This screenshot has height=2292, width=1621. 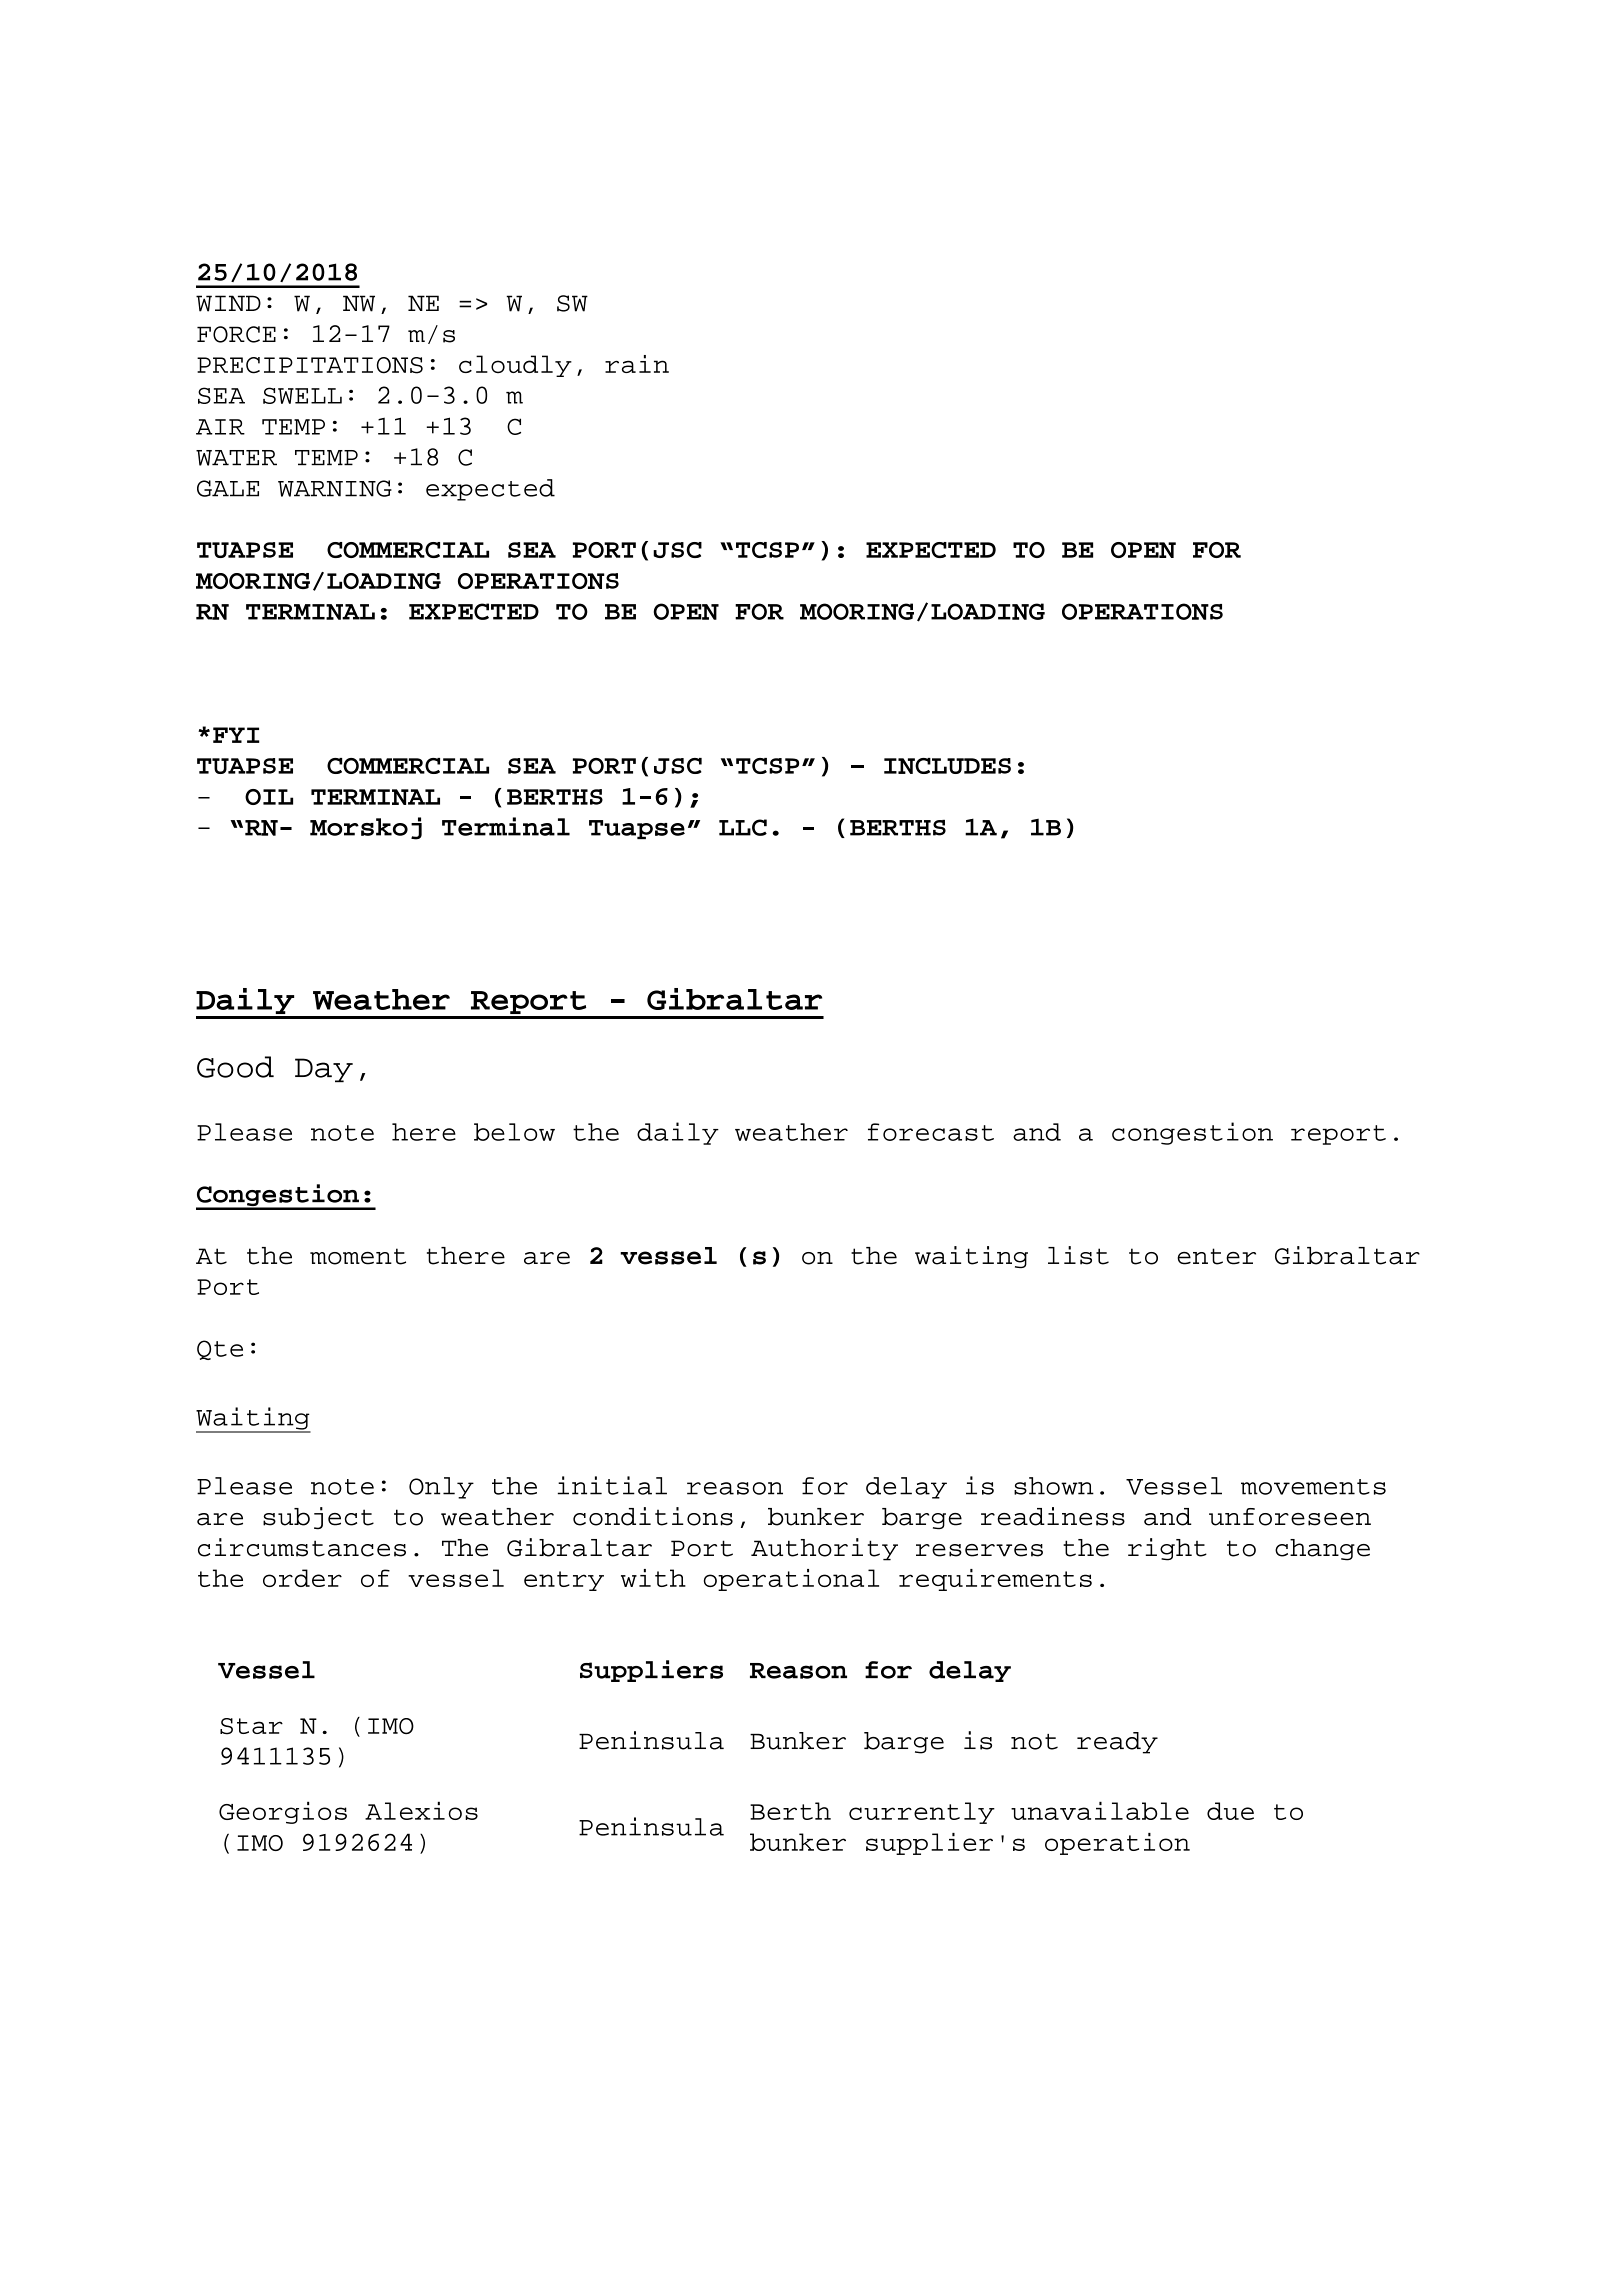 I want to click on SWELL, so click(x=302, y=395).
